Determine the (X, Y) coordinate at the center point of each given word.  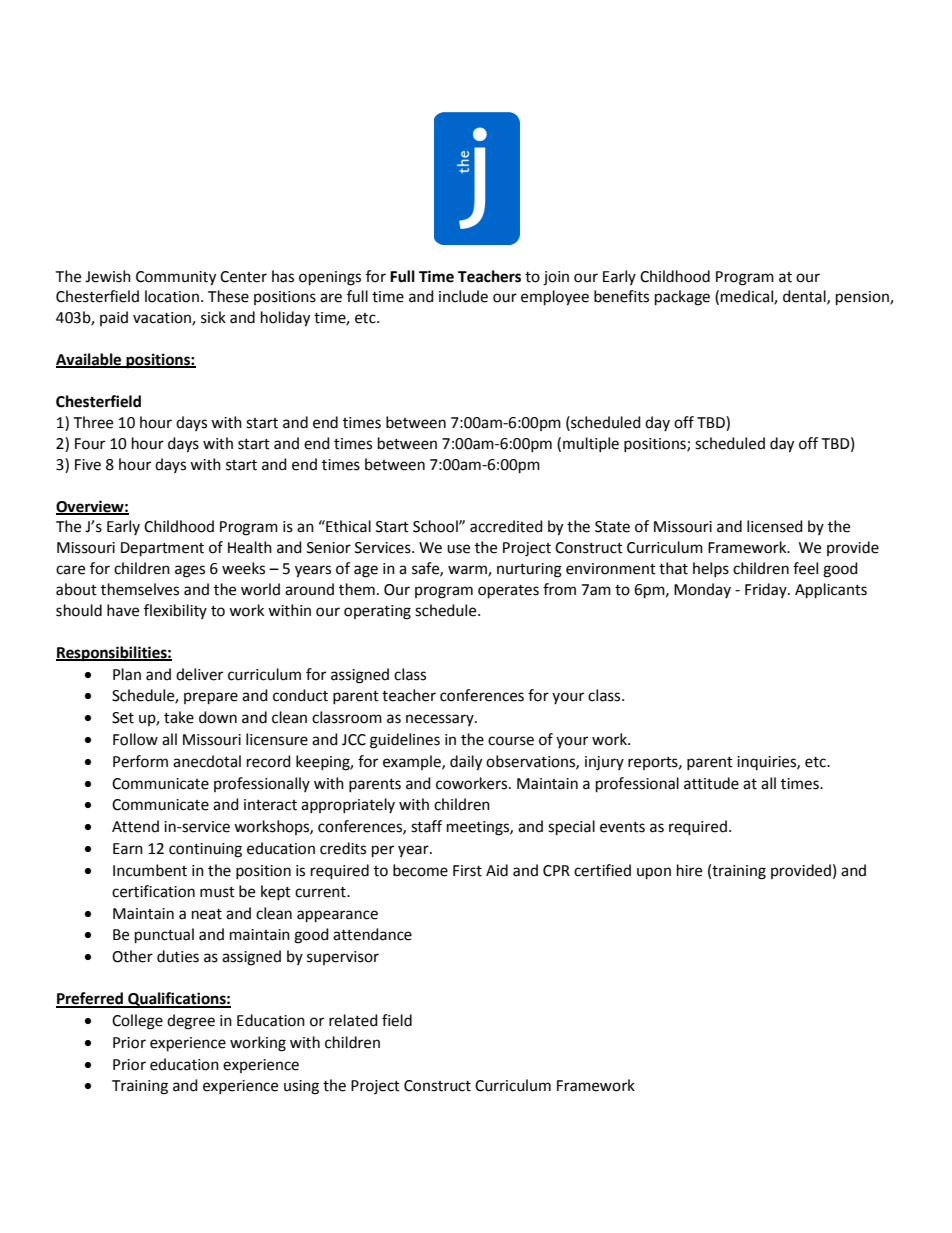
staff (426, 826)
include (463, 296)
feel (805, 568)
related (353, 1020)
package (682, 298)
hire (689, 870)
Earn (128, 849)
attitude (711, 783)
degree (191, 1022)
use (458, 549)
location (172, 296)
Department (162, 549)
